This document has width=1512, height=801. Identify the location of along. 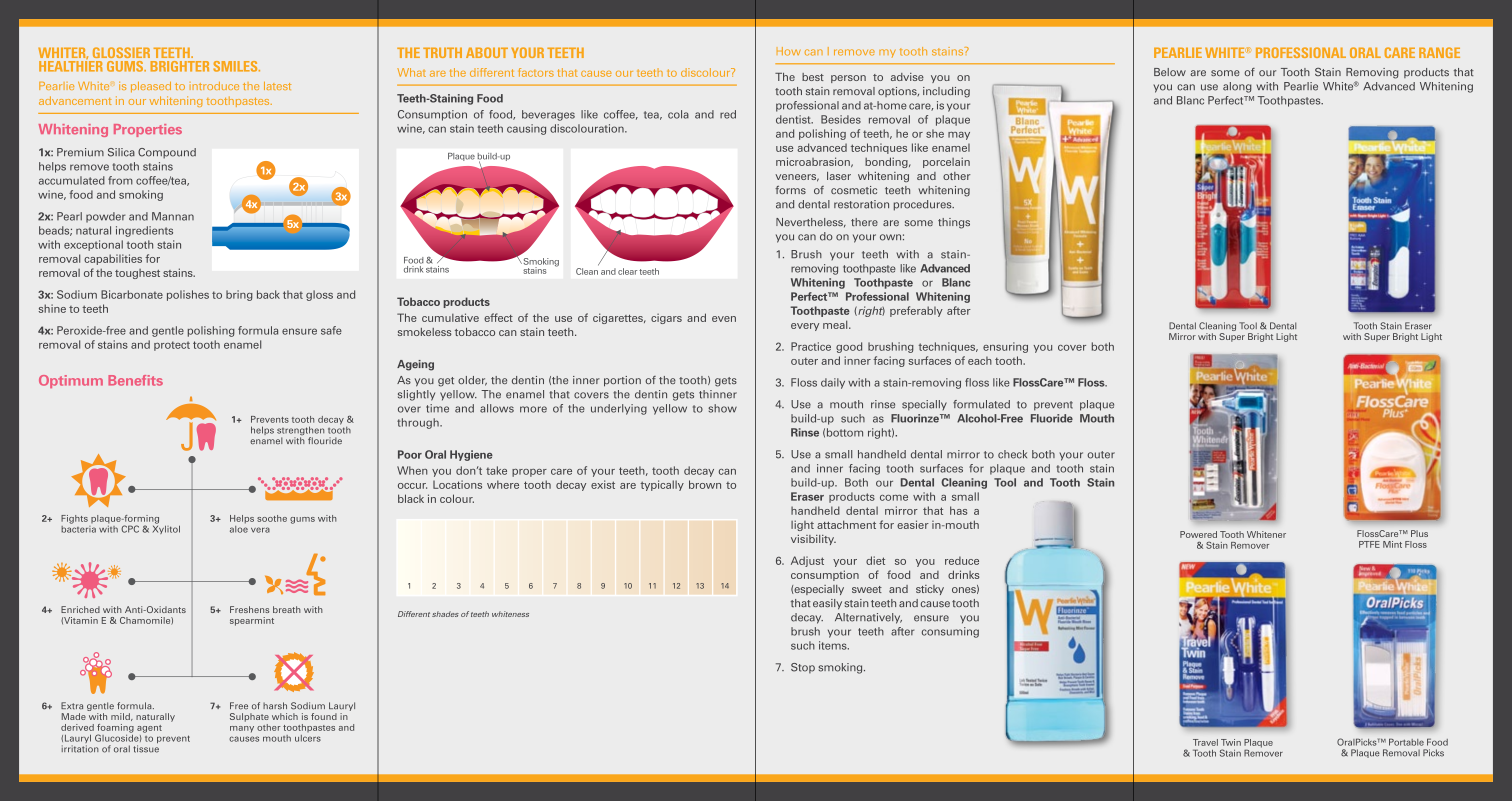
(1237, 87).
